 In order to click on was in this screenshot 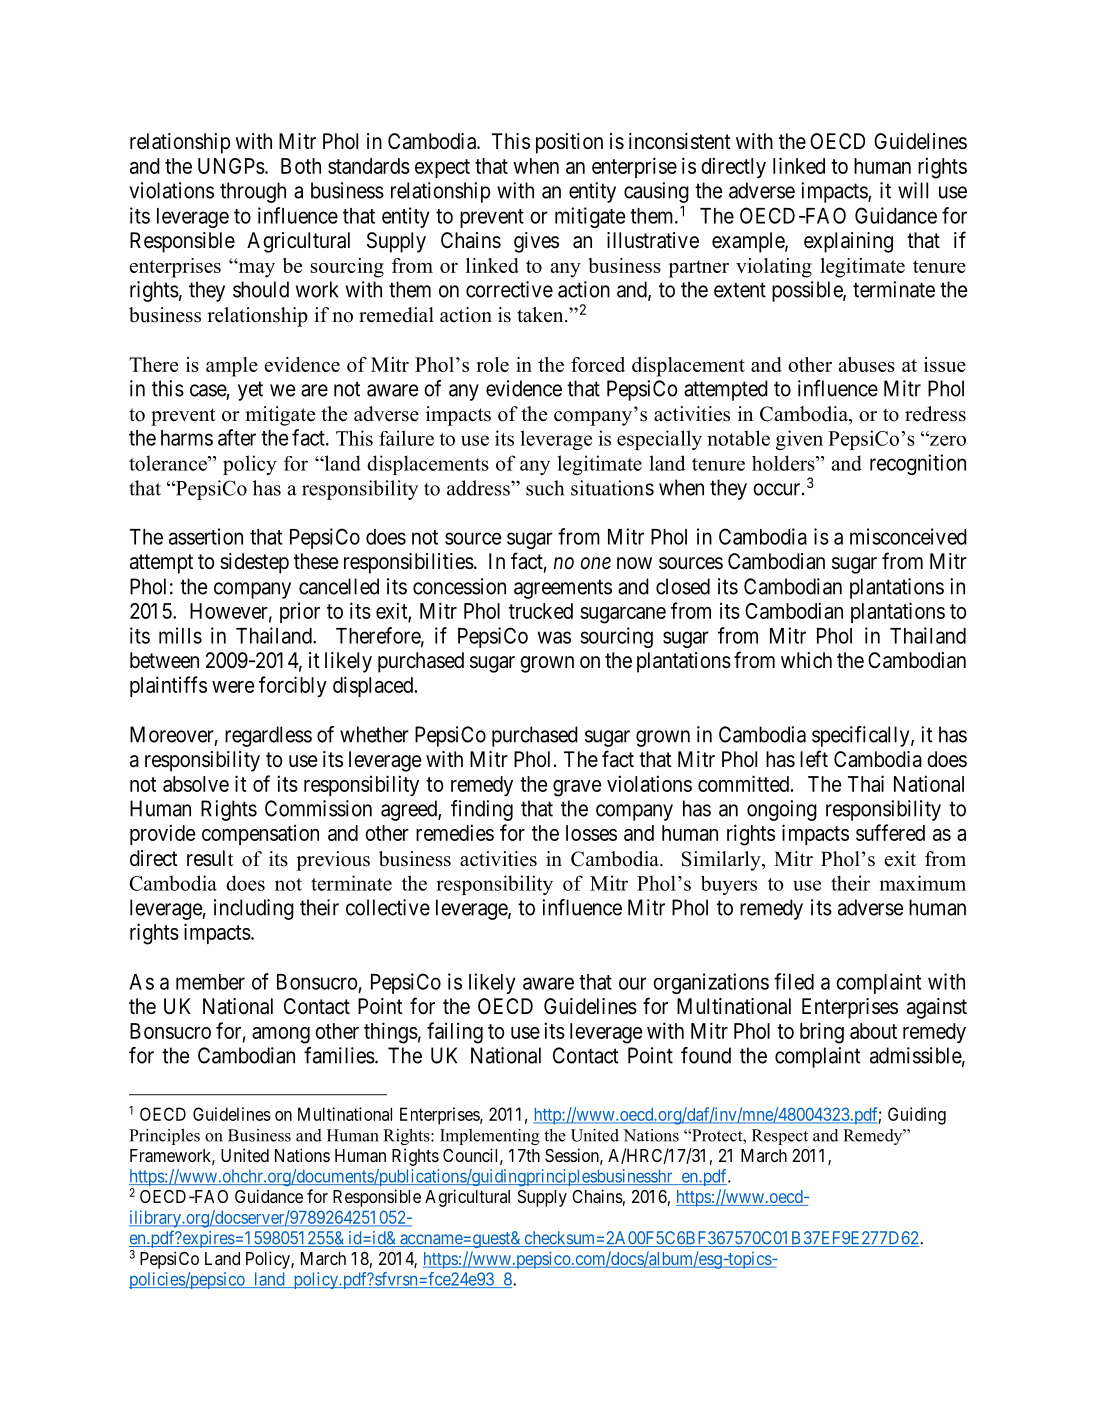, I will do `click(554, 637)`.
